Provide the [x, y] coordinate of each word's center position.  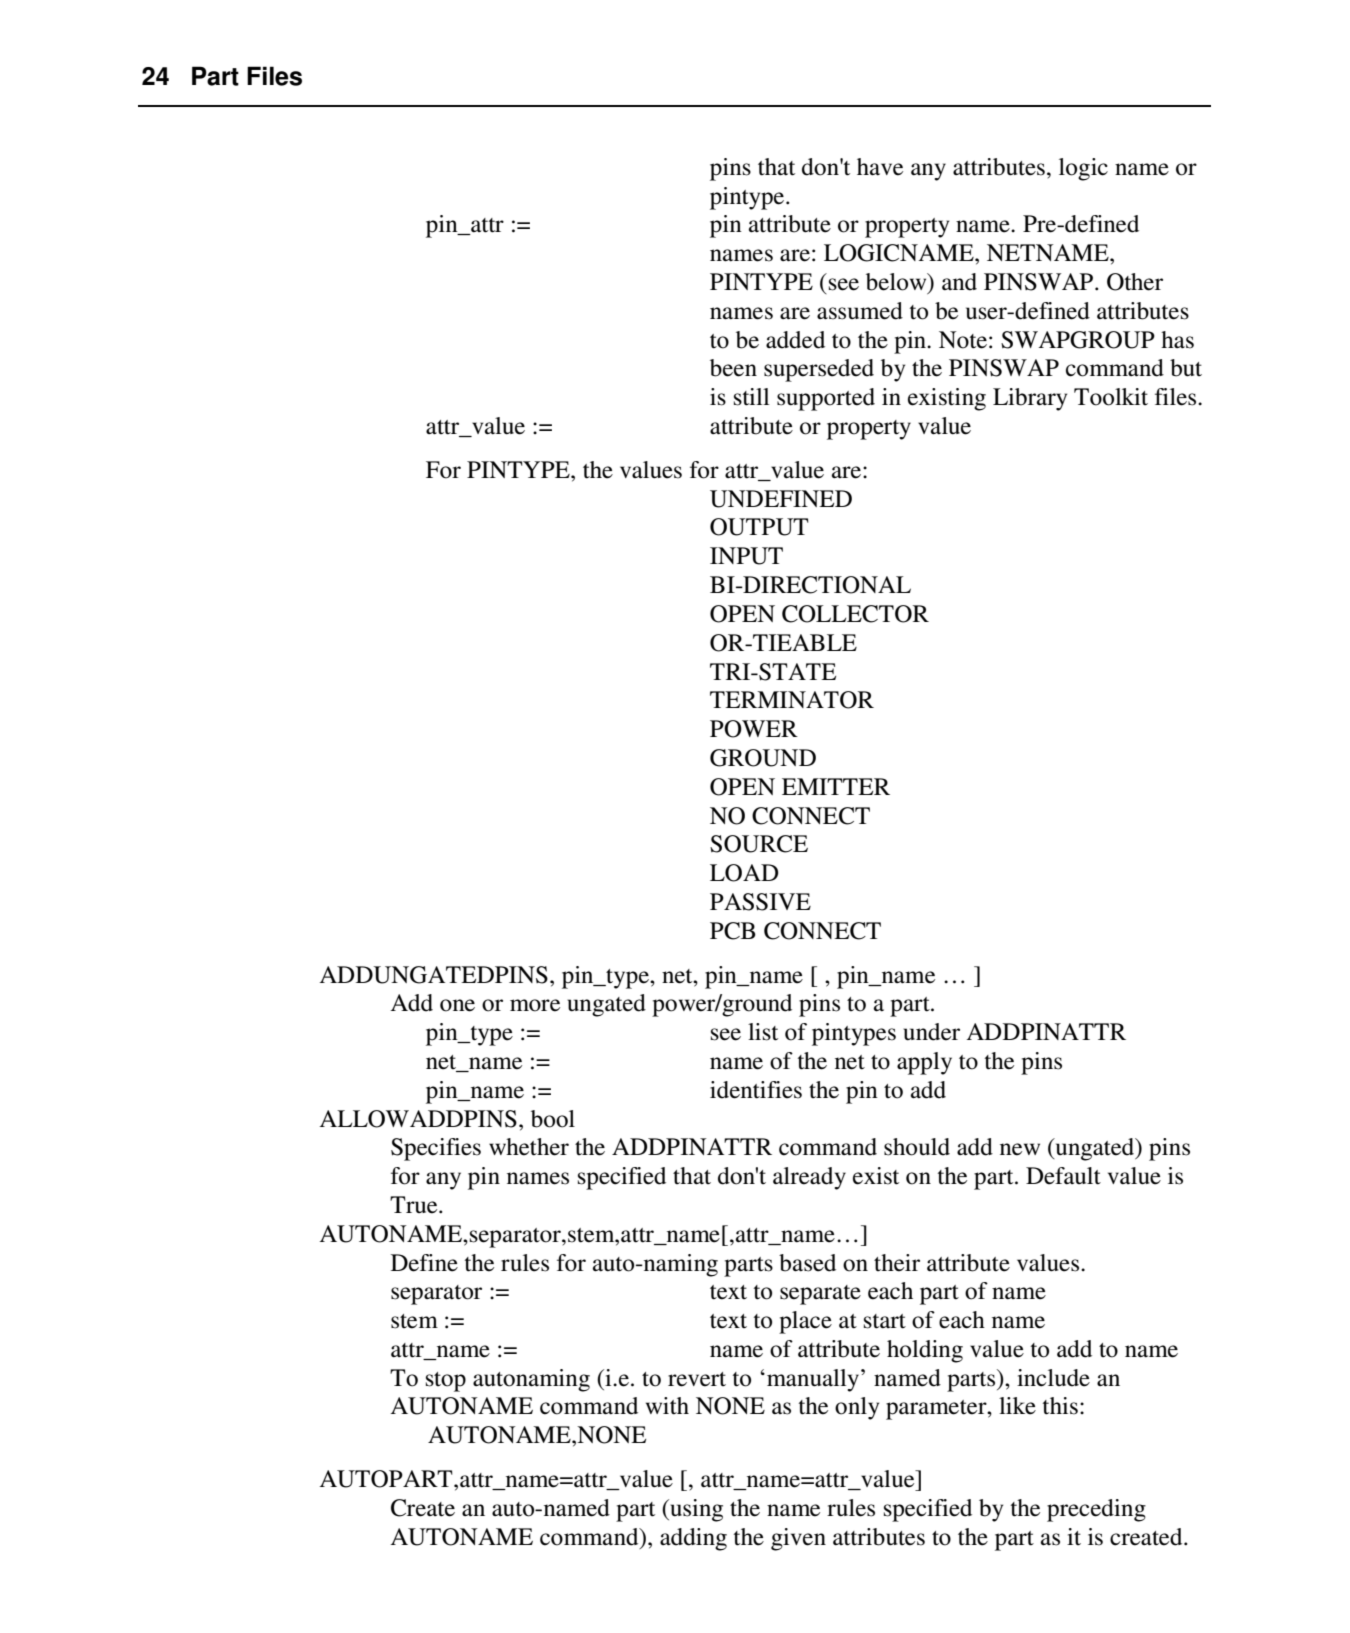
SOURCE [759, 844]
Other [1135, 282]
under [932, 1032]
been [733, 368]
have [880, 167]
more [535, 1005]
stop [446, 1382]
